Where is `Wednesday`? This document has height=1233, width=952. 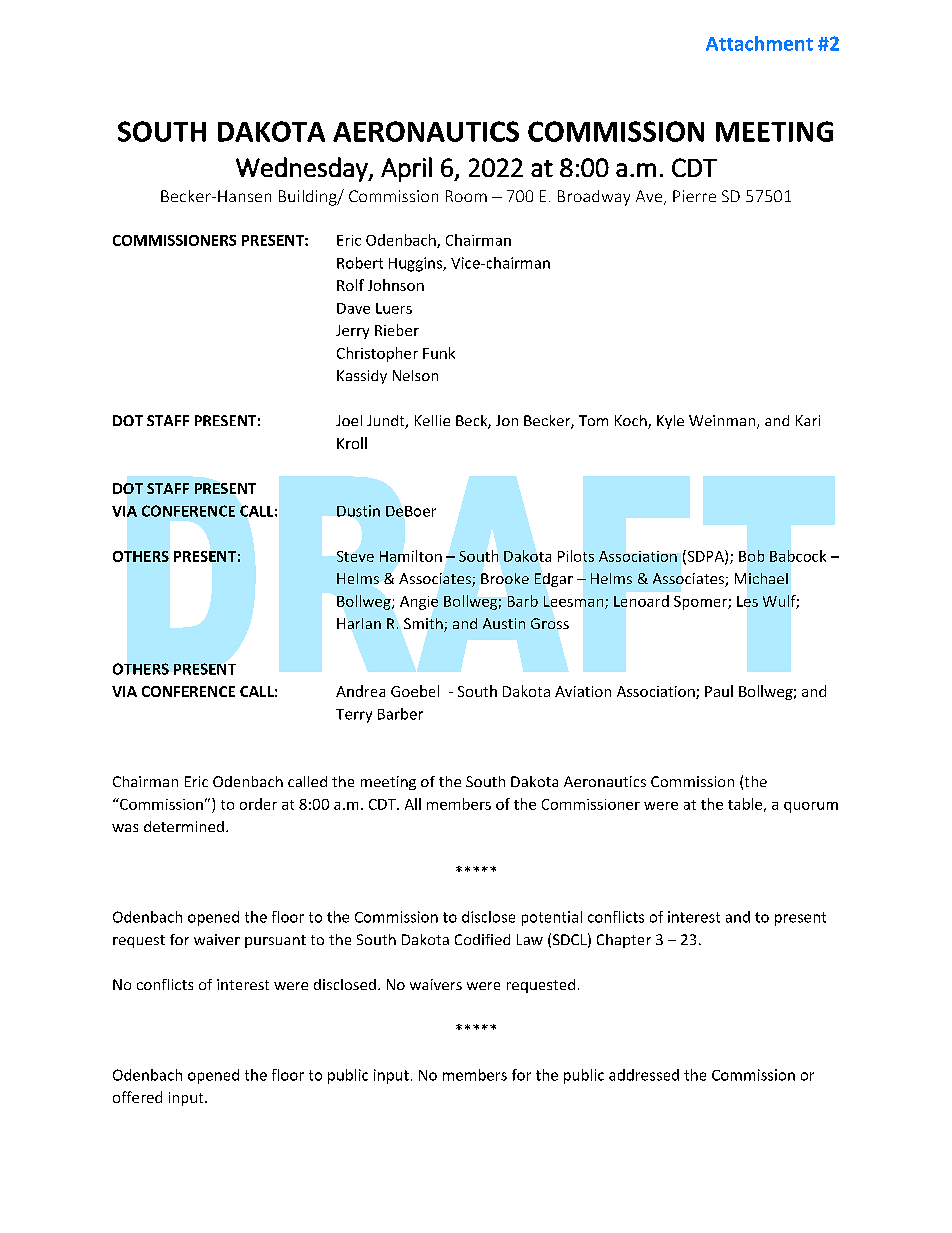
Wednesday is located at coordinates (303, 169).
